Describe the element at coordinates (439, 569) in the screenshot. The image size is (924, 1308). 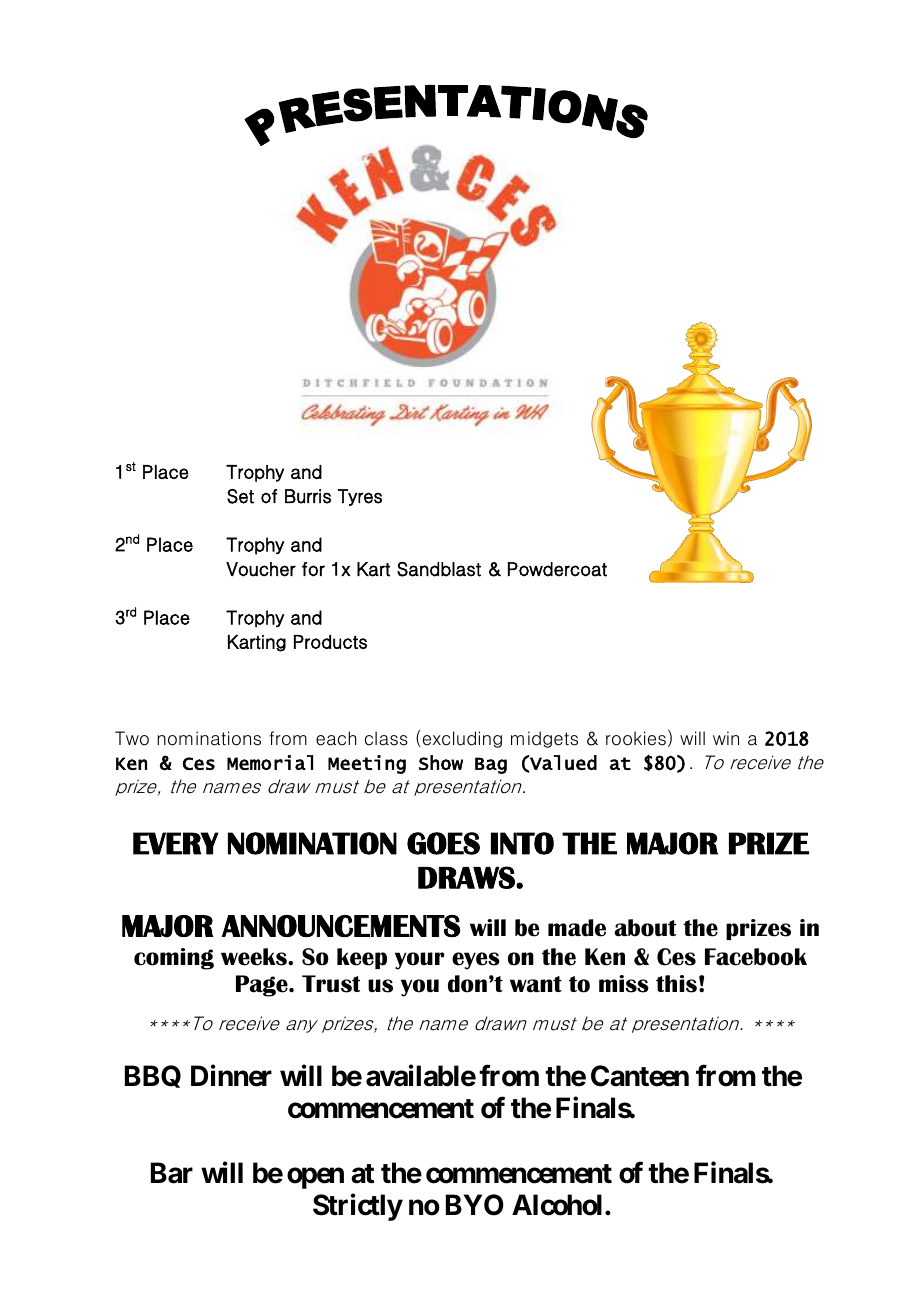
I see `Sandblast` at that location.
